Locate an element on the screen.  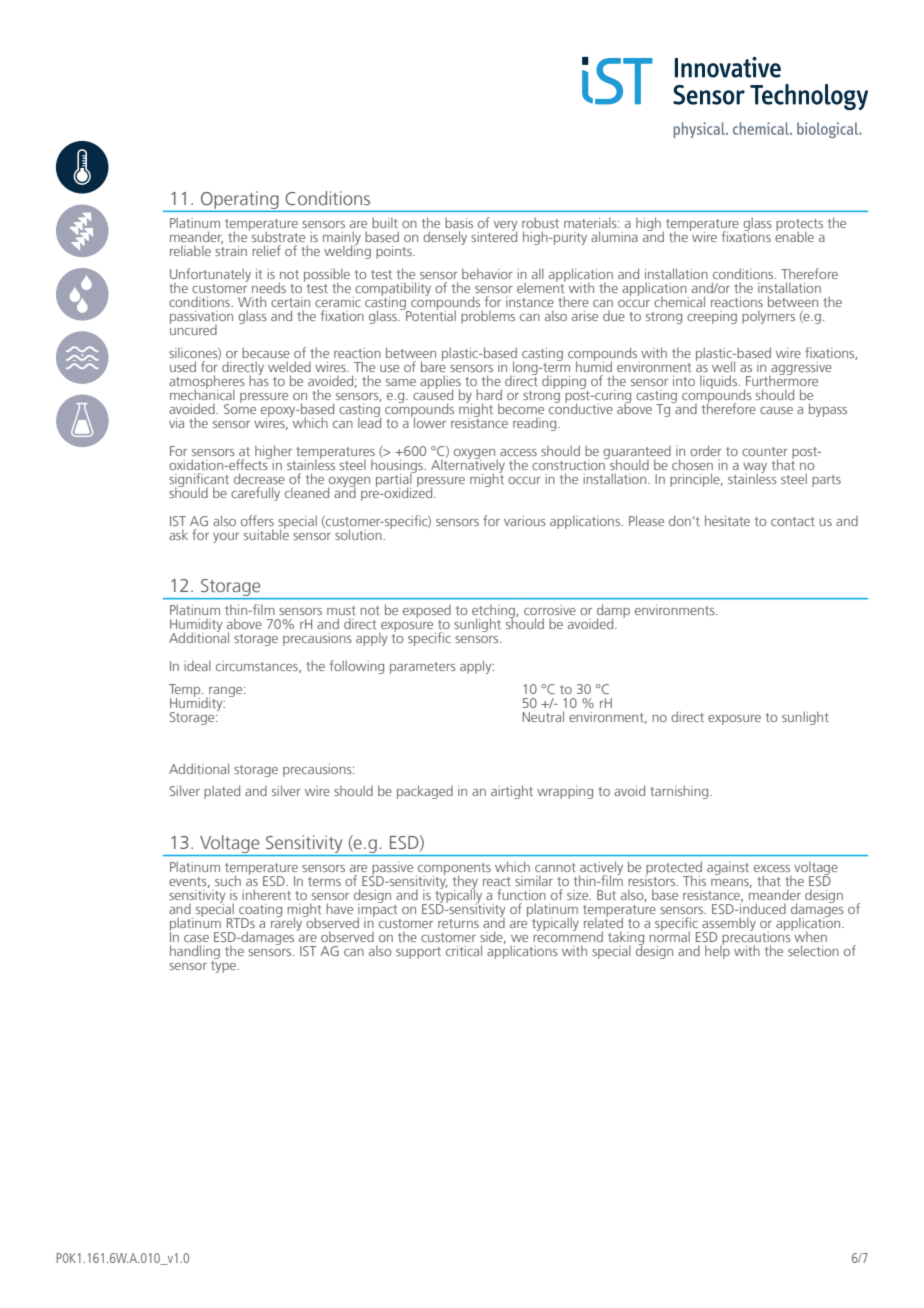
help is located at coordinates (717, 951).
